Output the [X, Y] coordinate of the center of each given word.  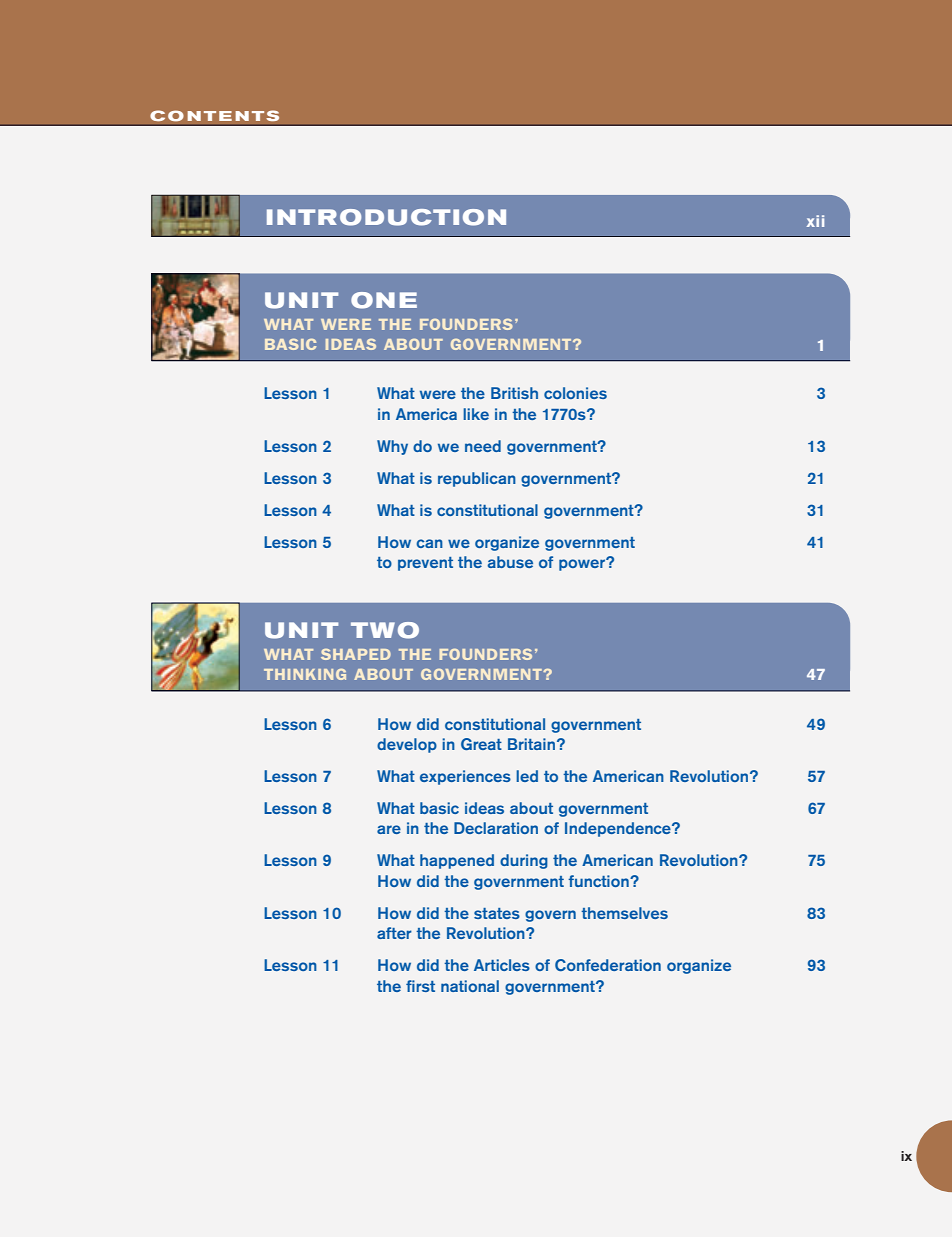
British [514, 393]
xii [815, 221]
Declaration [496, 828]
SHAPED [356, 654]
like [476, 414]
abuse [510, 562]
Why [392, 447]
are [389, 829]
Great [481, 744]
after [394, 933]
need [483, 446]
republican [477, 479]
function [599, 881]
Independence [619, 829]
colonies [575, 393]
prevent [425, 564]
